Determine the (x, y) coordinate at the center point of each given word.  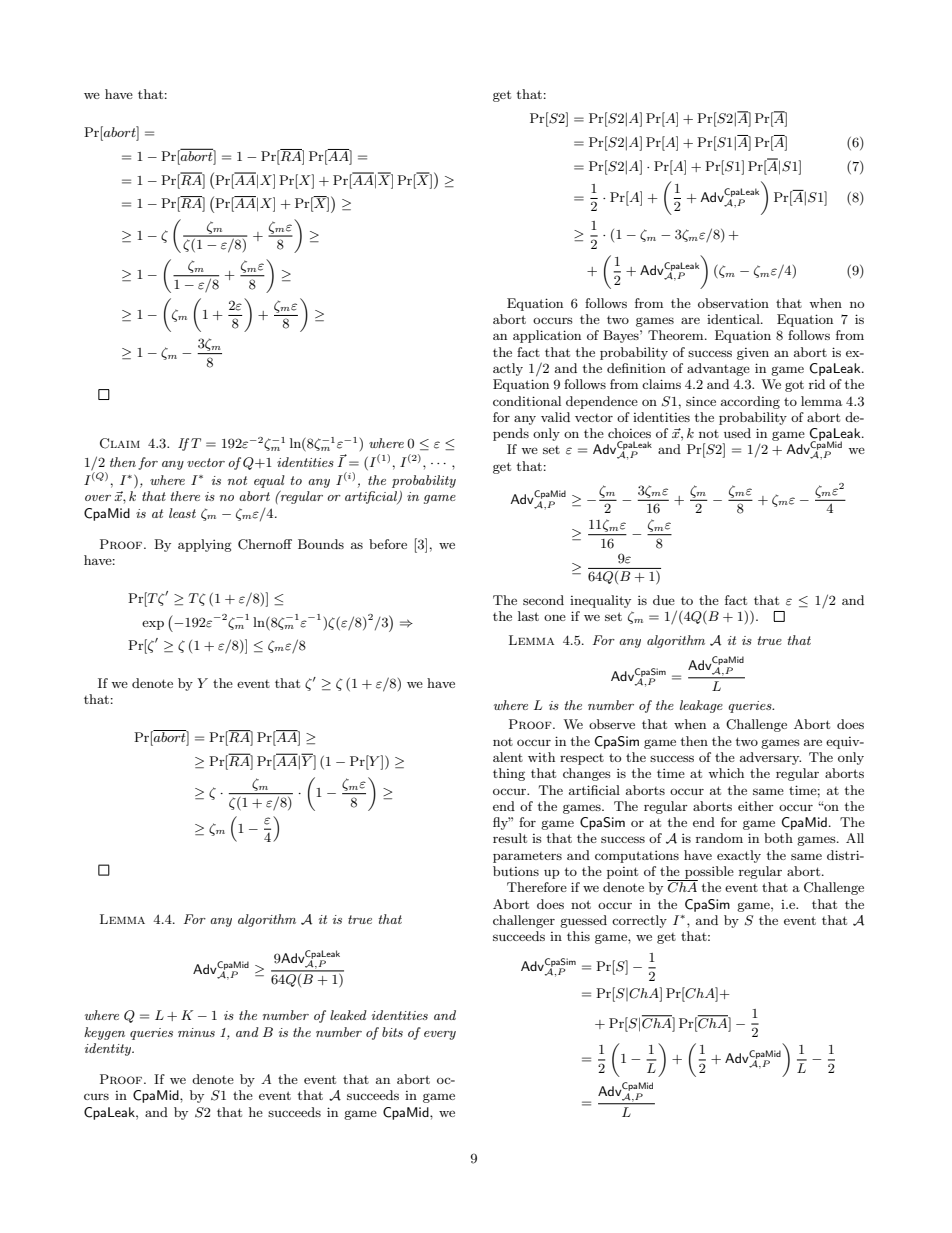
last (528, 616)
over (98, 498)
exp (153, 625)
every (440, 1035)
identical (734, 319)
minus (196, 1032)
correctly (639, 921)
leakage (701, 706)
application (547, 336)
